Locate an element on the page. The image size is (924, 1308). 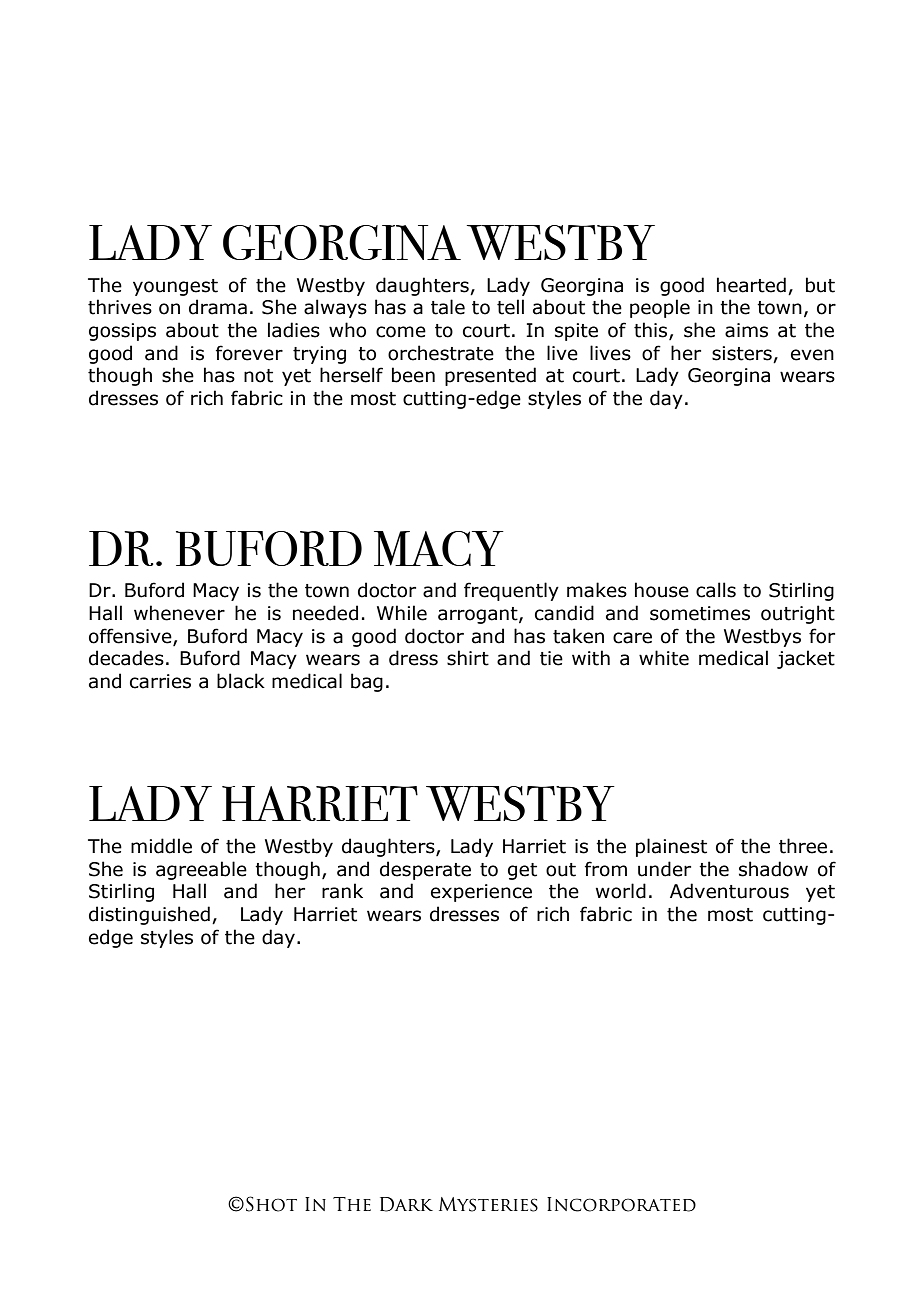
Shot is located at coordinates (271, 1204).
